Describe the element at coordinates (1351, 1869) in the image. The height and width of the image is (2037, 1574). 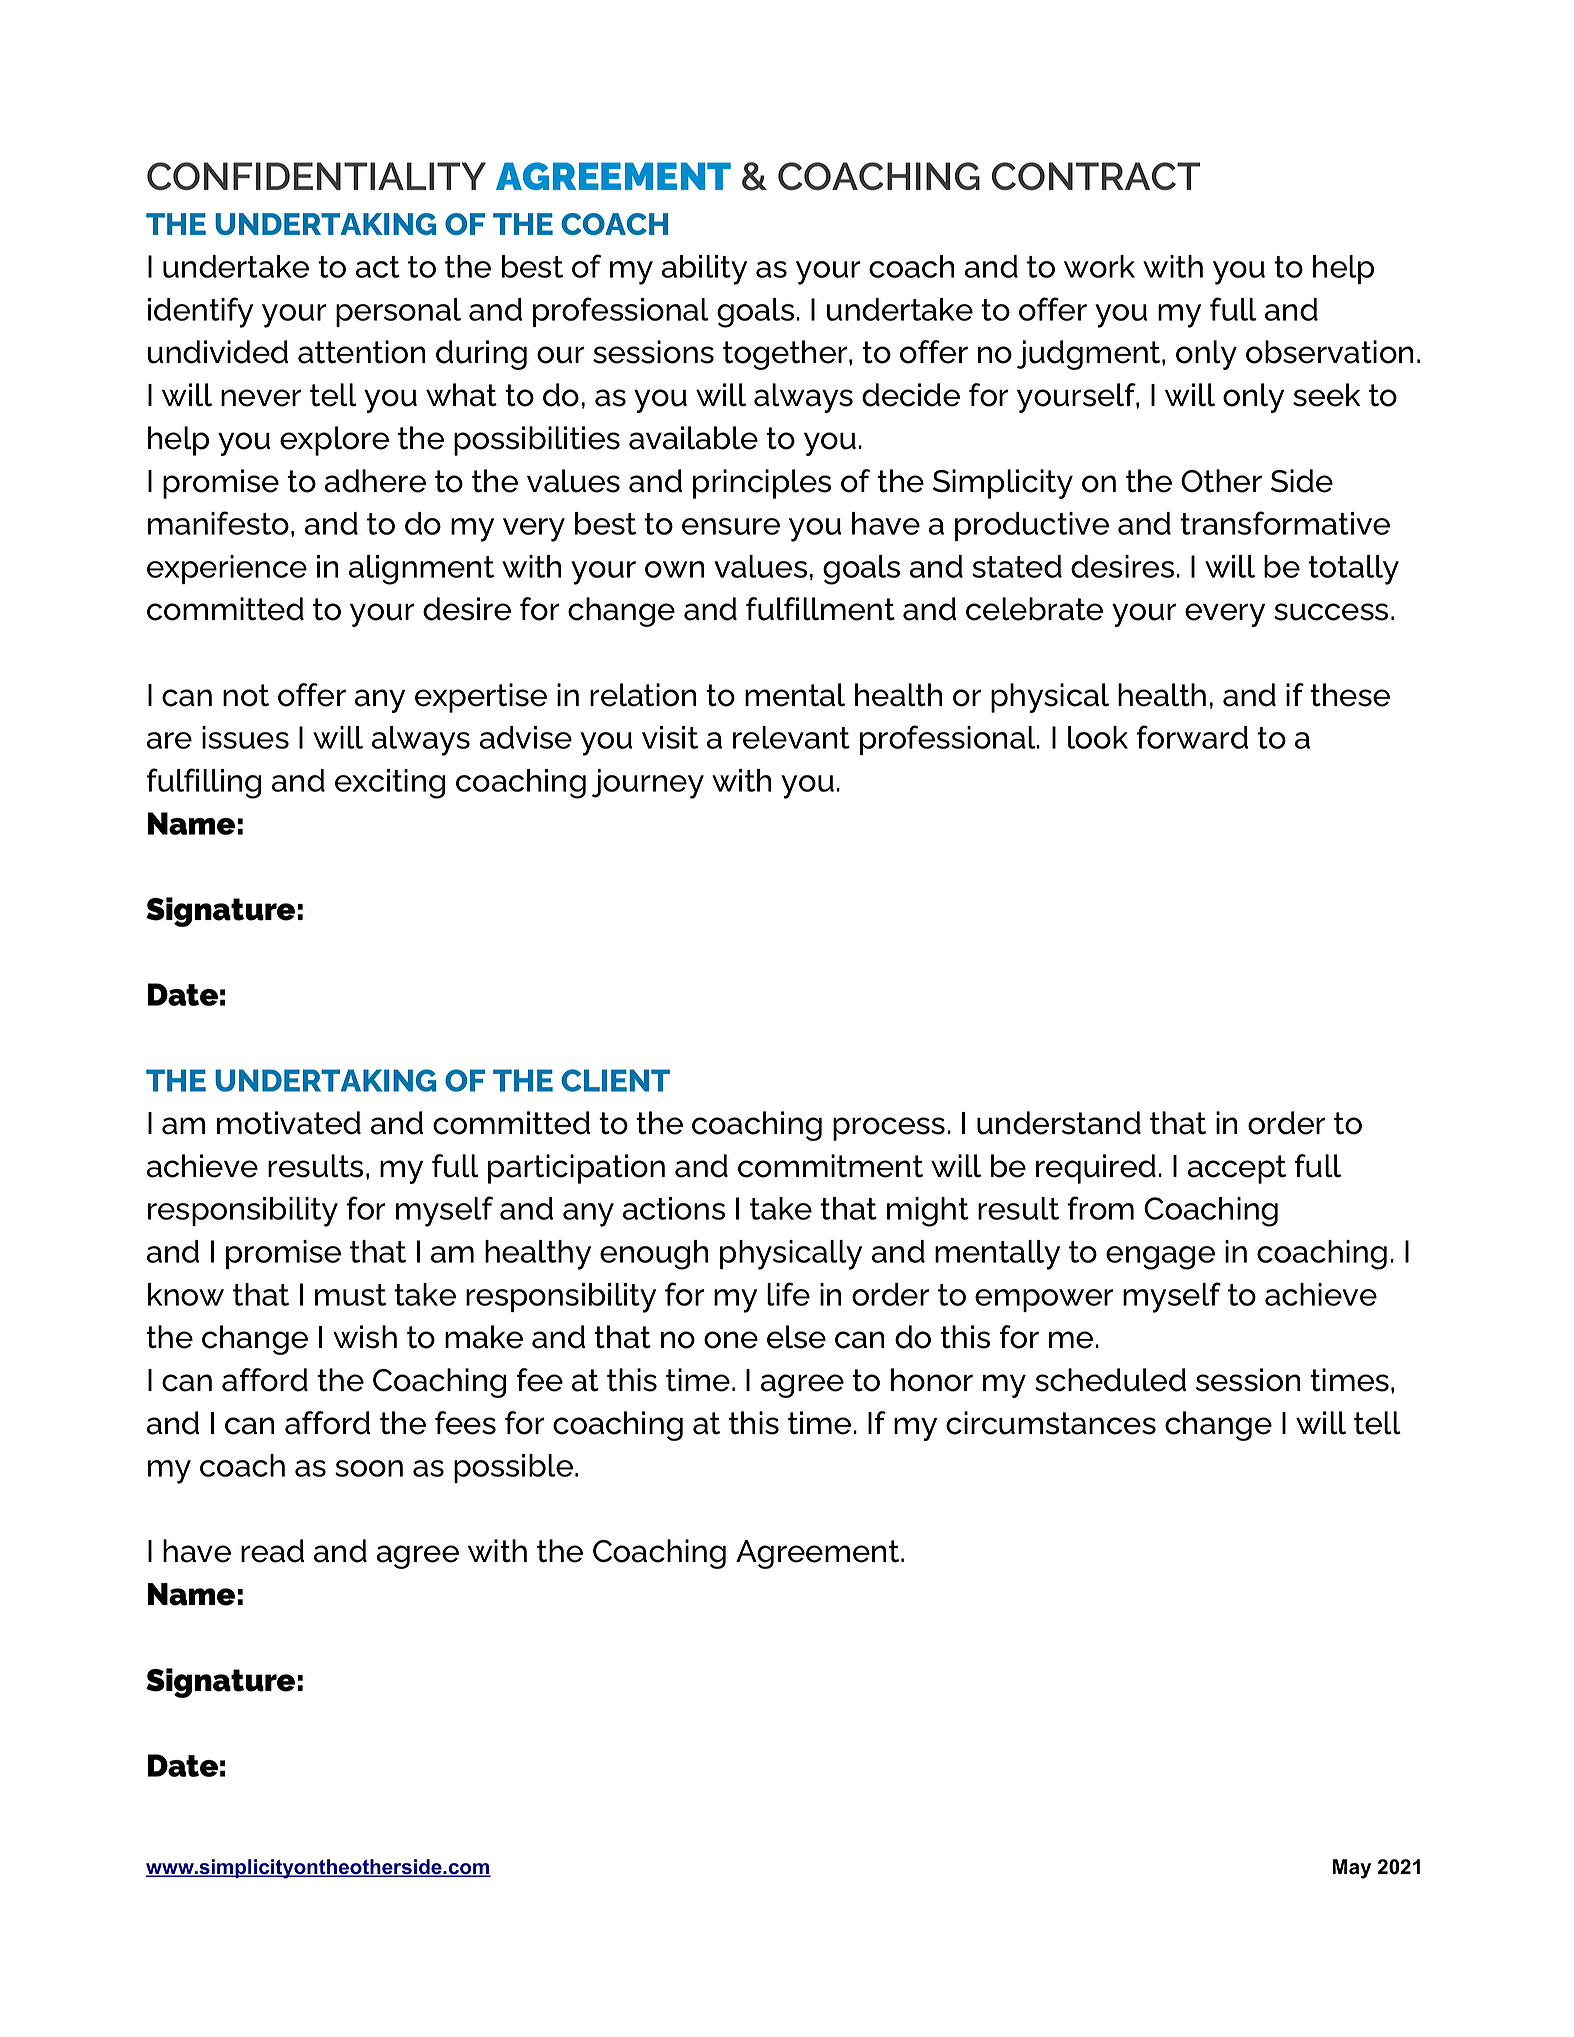
I see `May` at that location.
